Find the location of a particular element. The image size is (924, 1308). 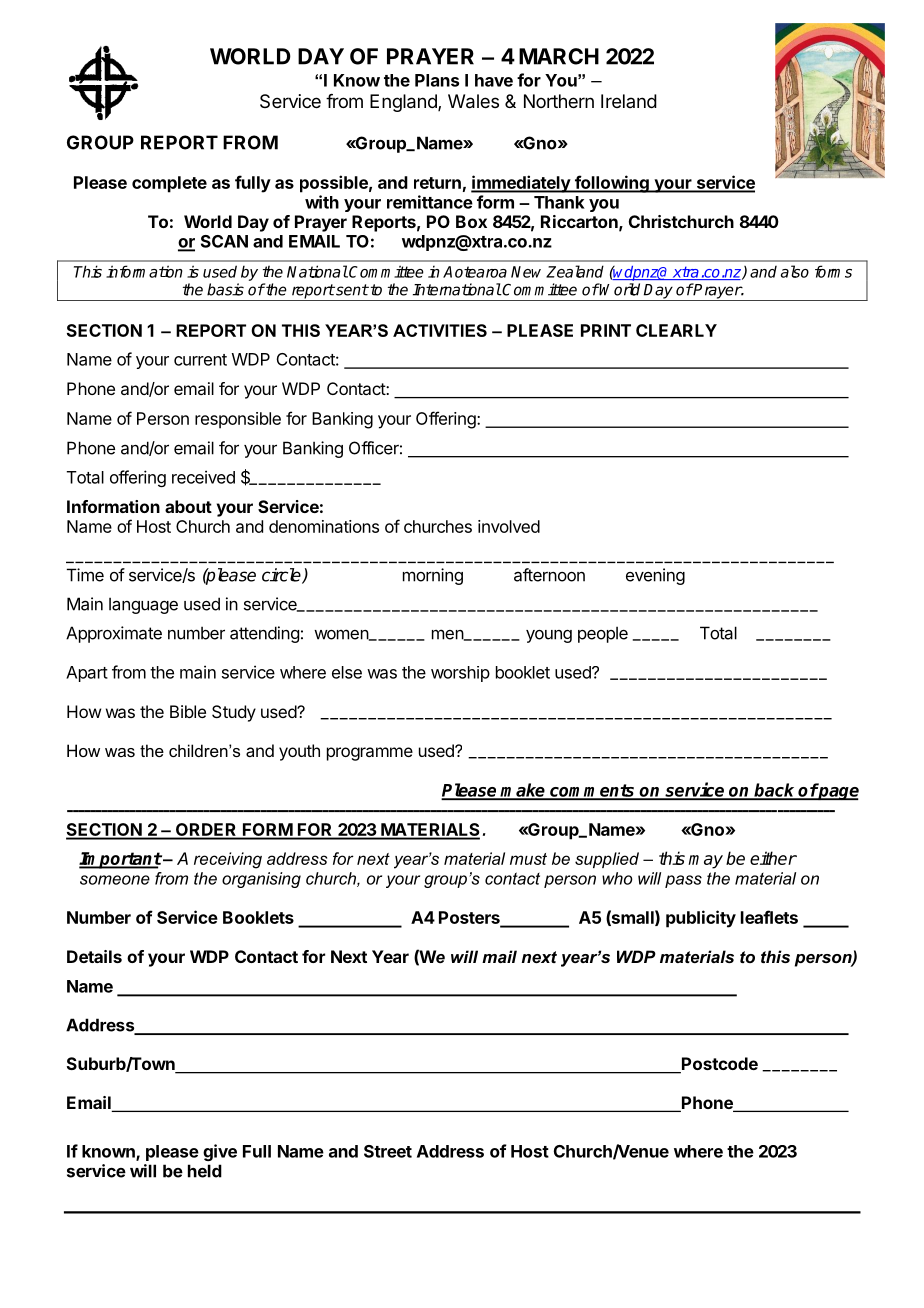

Important is located at coordinates (120, 860).
